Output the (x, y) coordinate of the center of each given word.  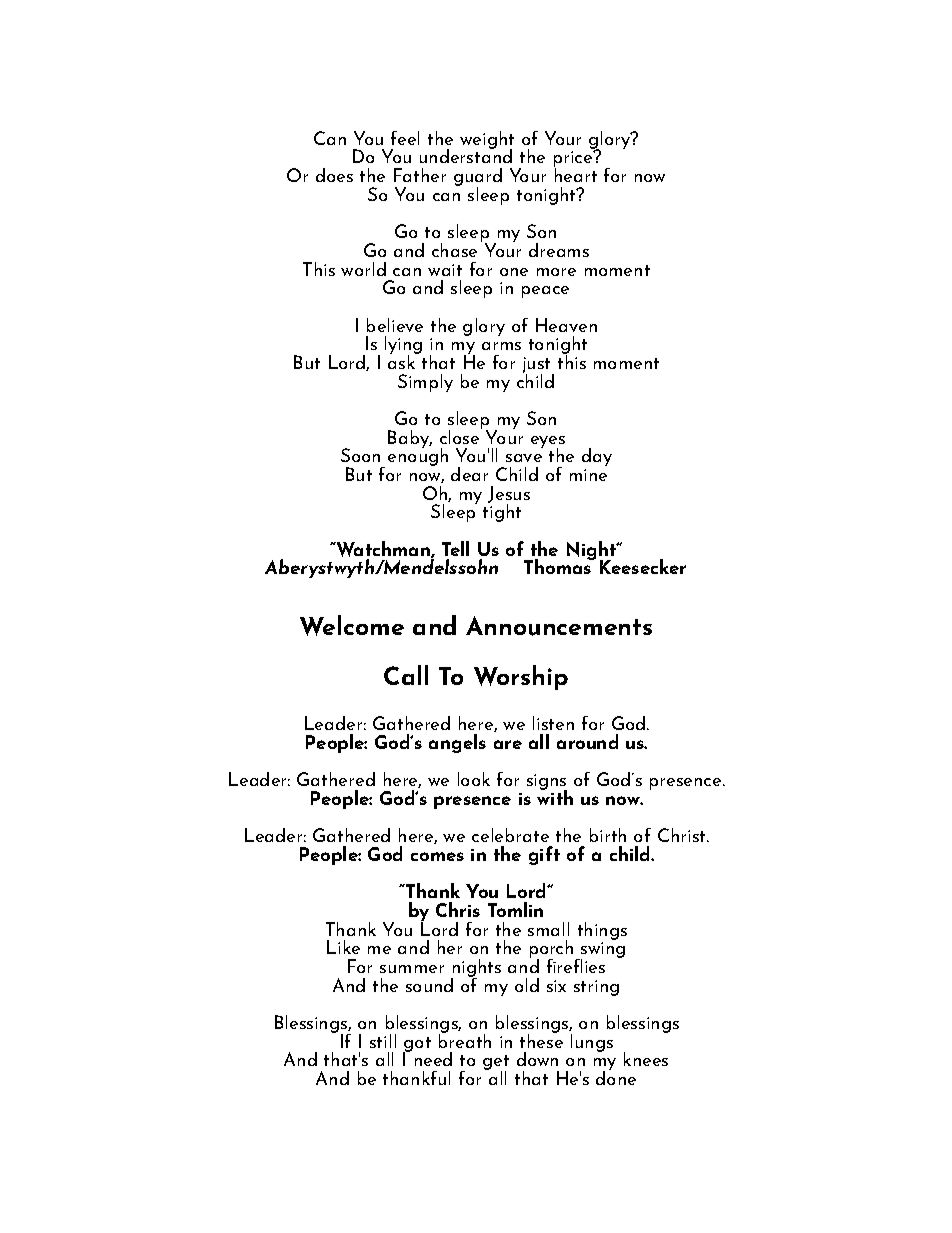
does (334, 175)
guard (478, 178)
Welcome (352, 625)
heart (575, 173)
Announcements (559, 626)
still (383, 1041)
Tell (455, 548)
